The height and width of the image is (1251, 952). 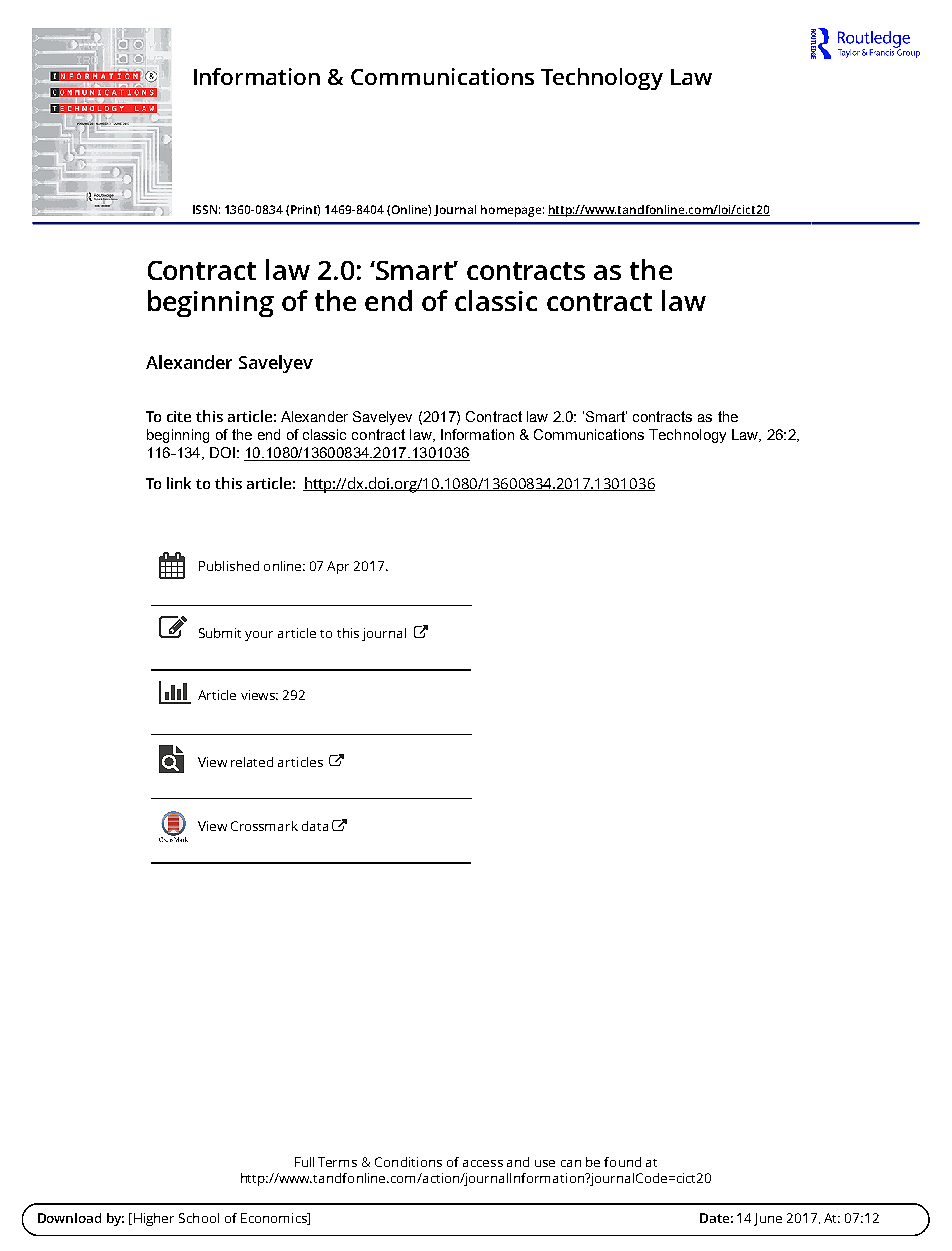 What do you see at coordinates (229, 566) in the image?
I see `Published` at bounding box center [229, 566].
